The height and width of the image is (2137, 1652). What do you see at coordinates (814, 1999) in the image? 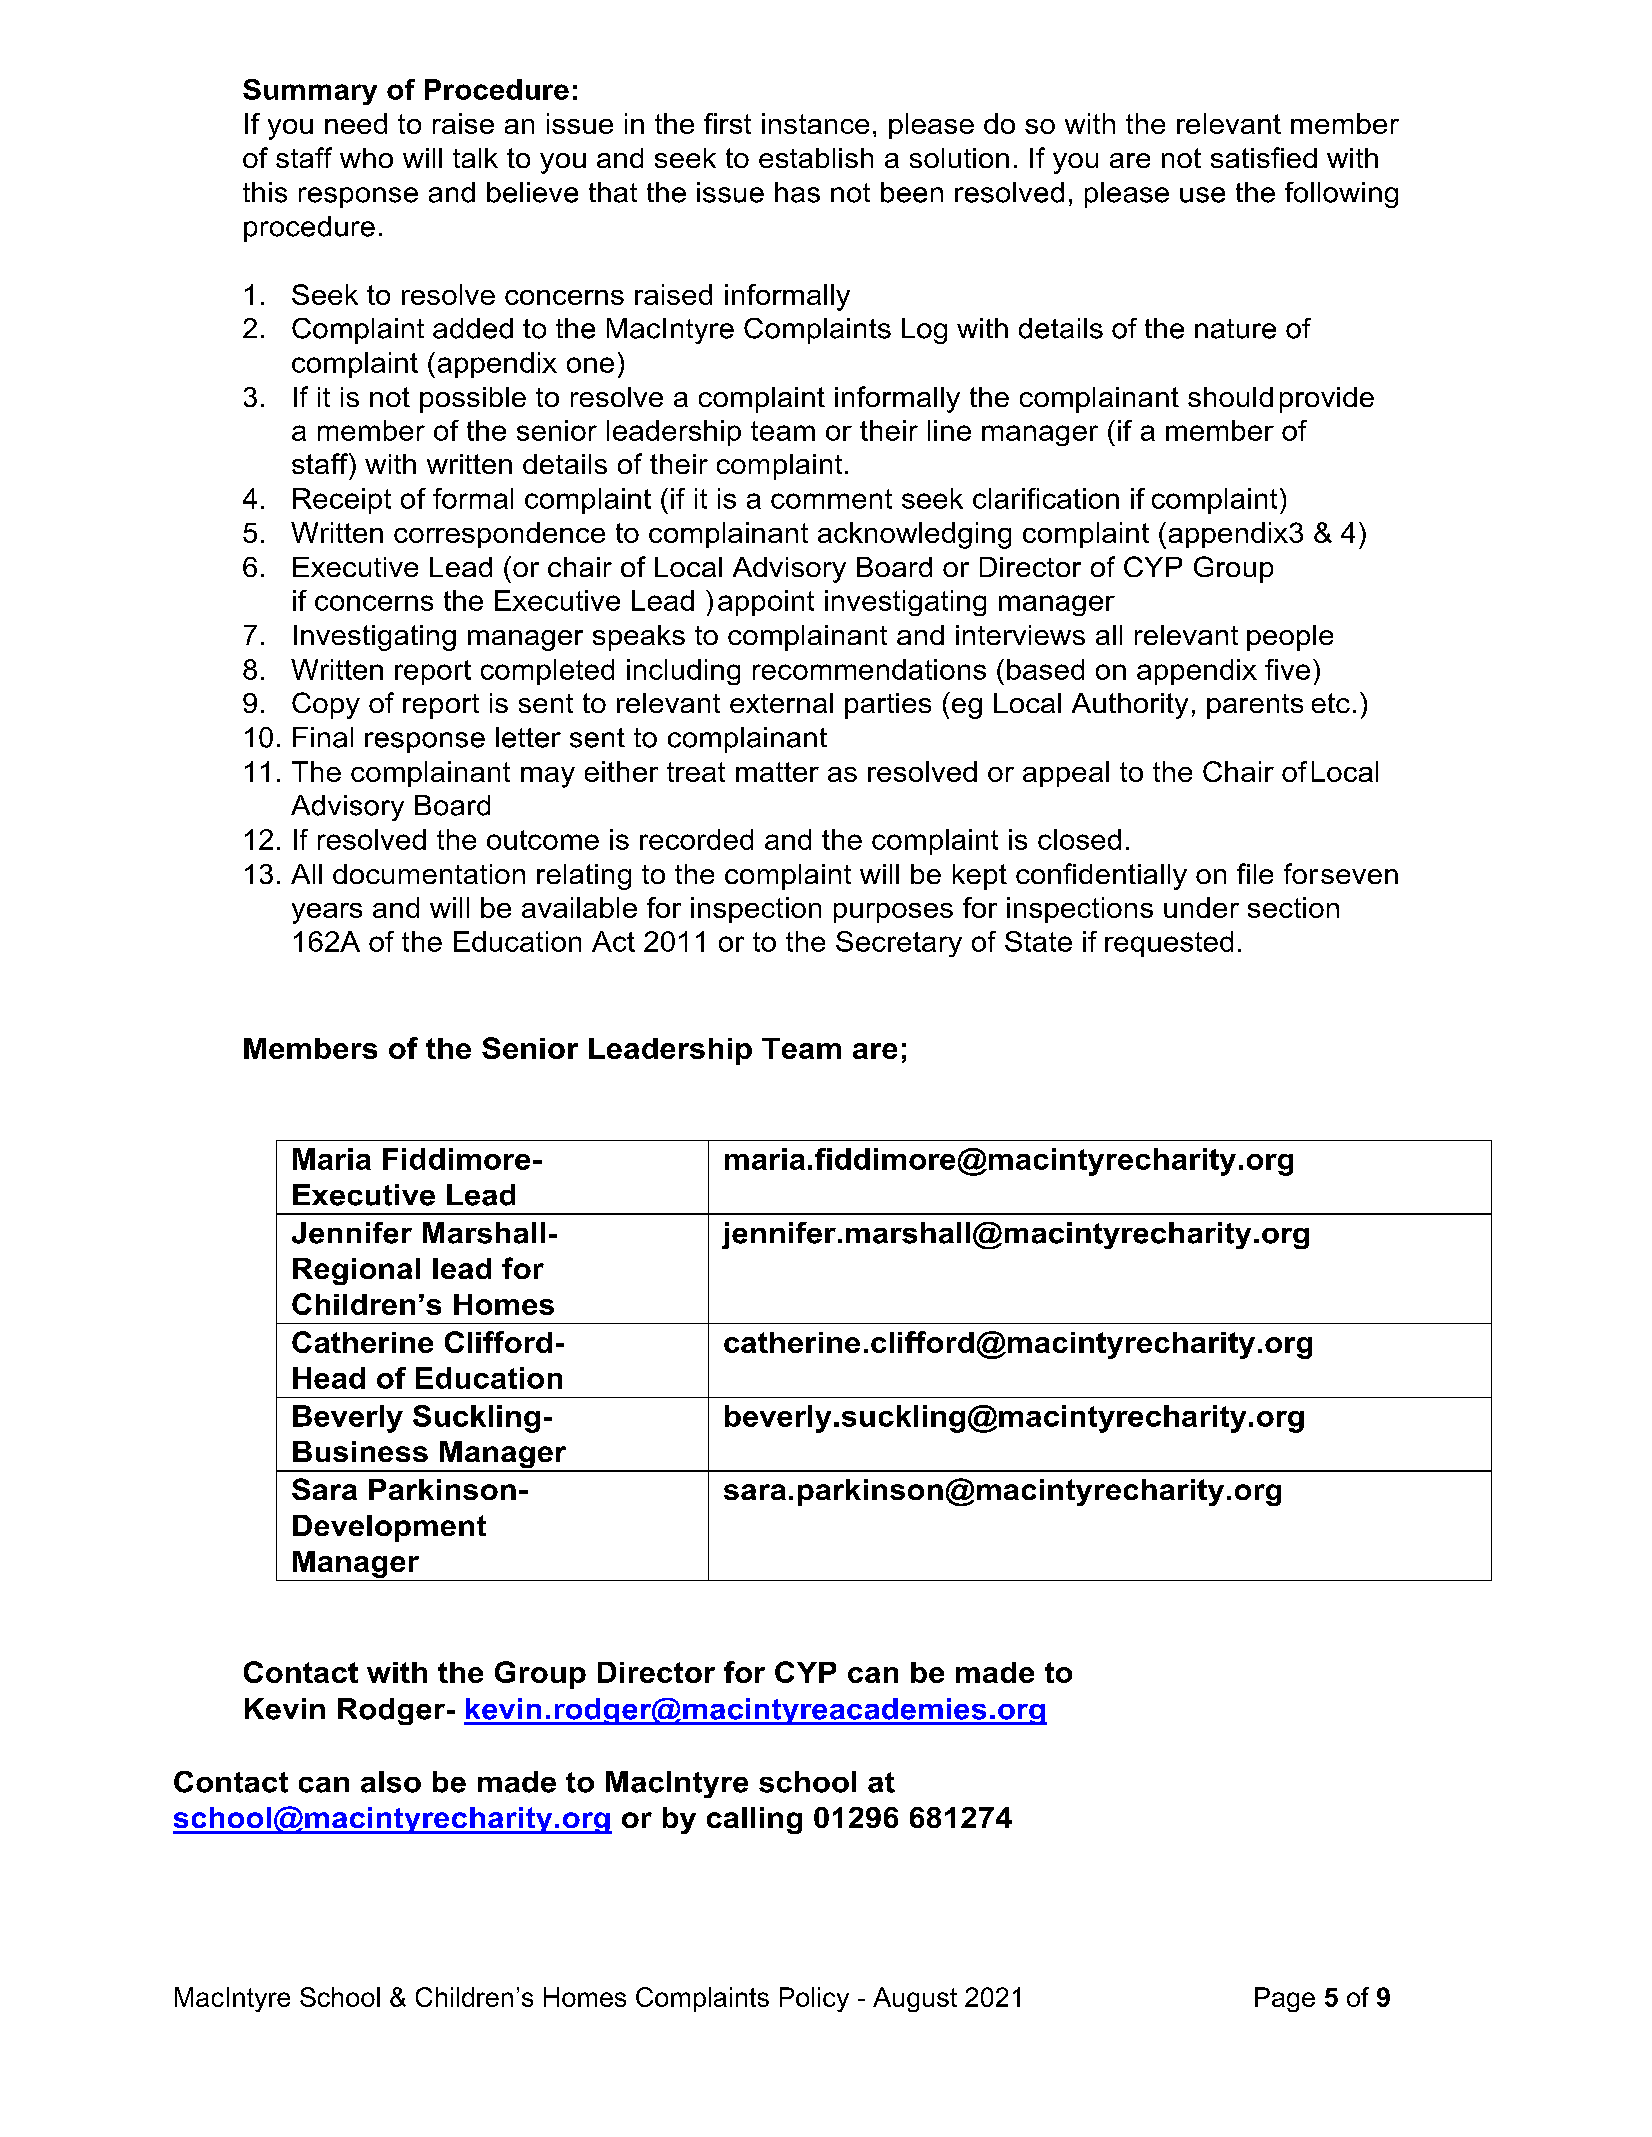
I see `Policy` at bounding box center [814, 1999].
